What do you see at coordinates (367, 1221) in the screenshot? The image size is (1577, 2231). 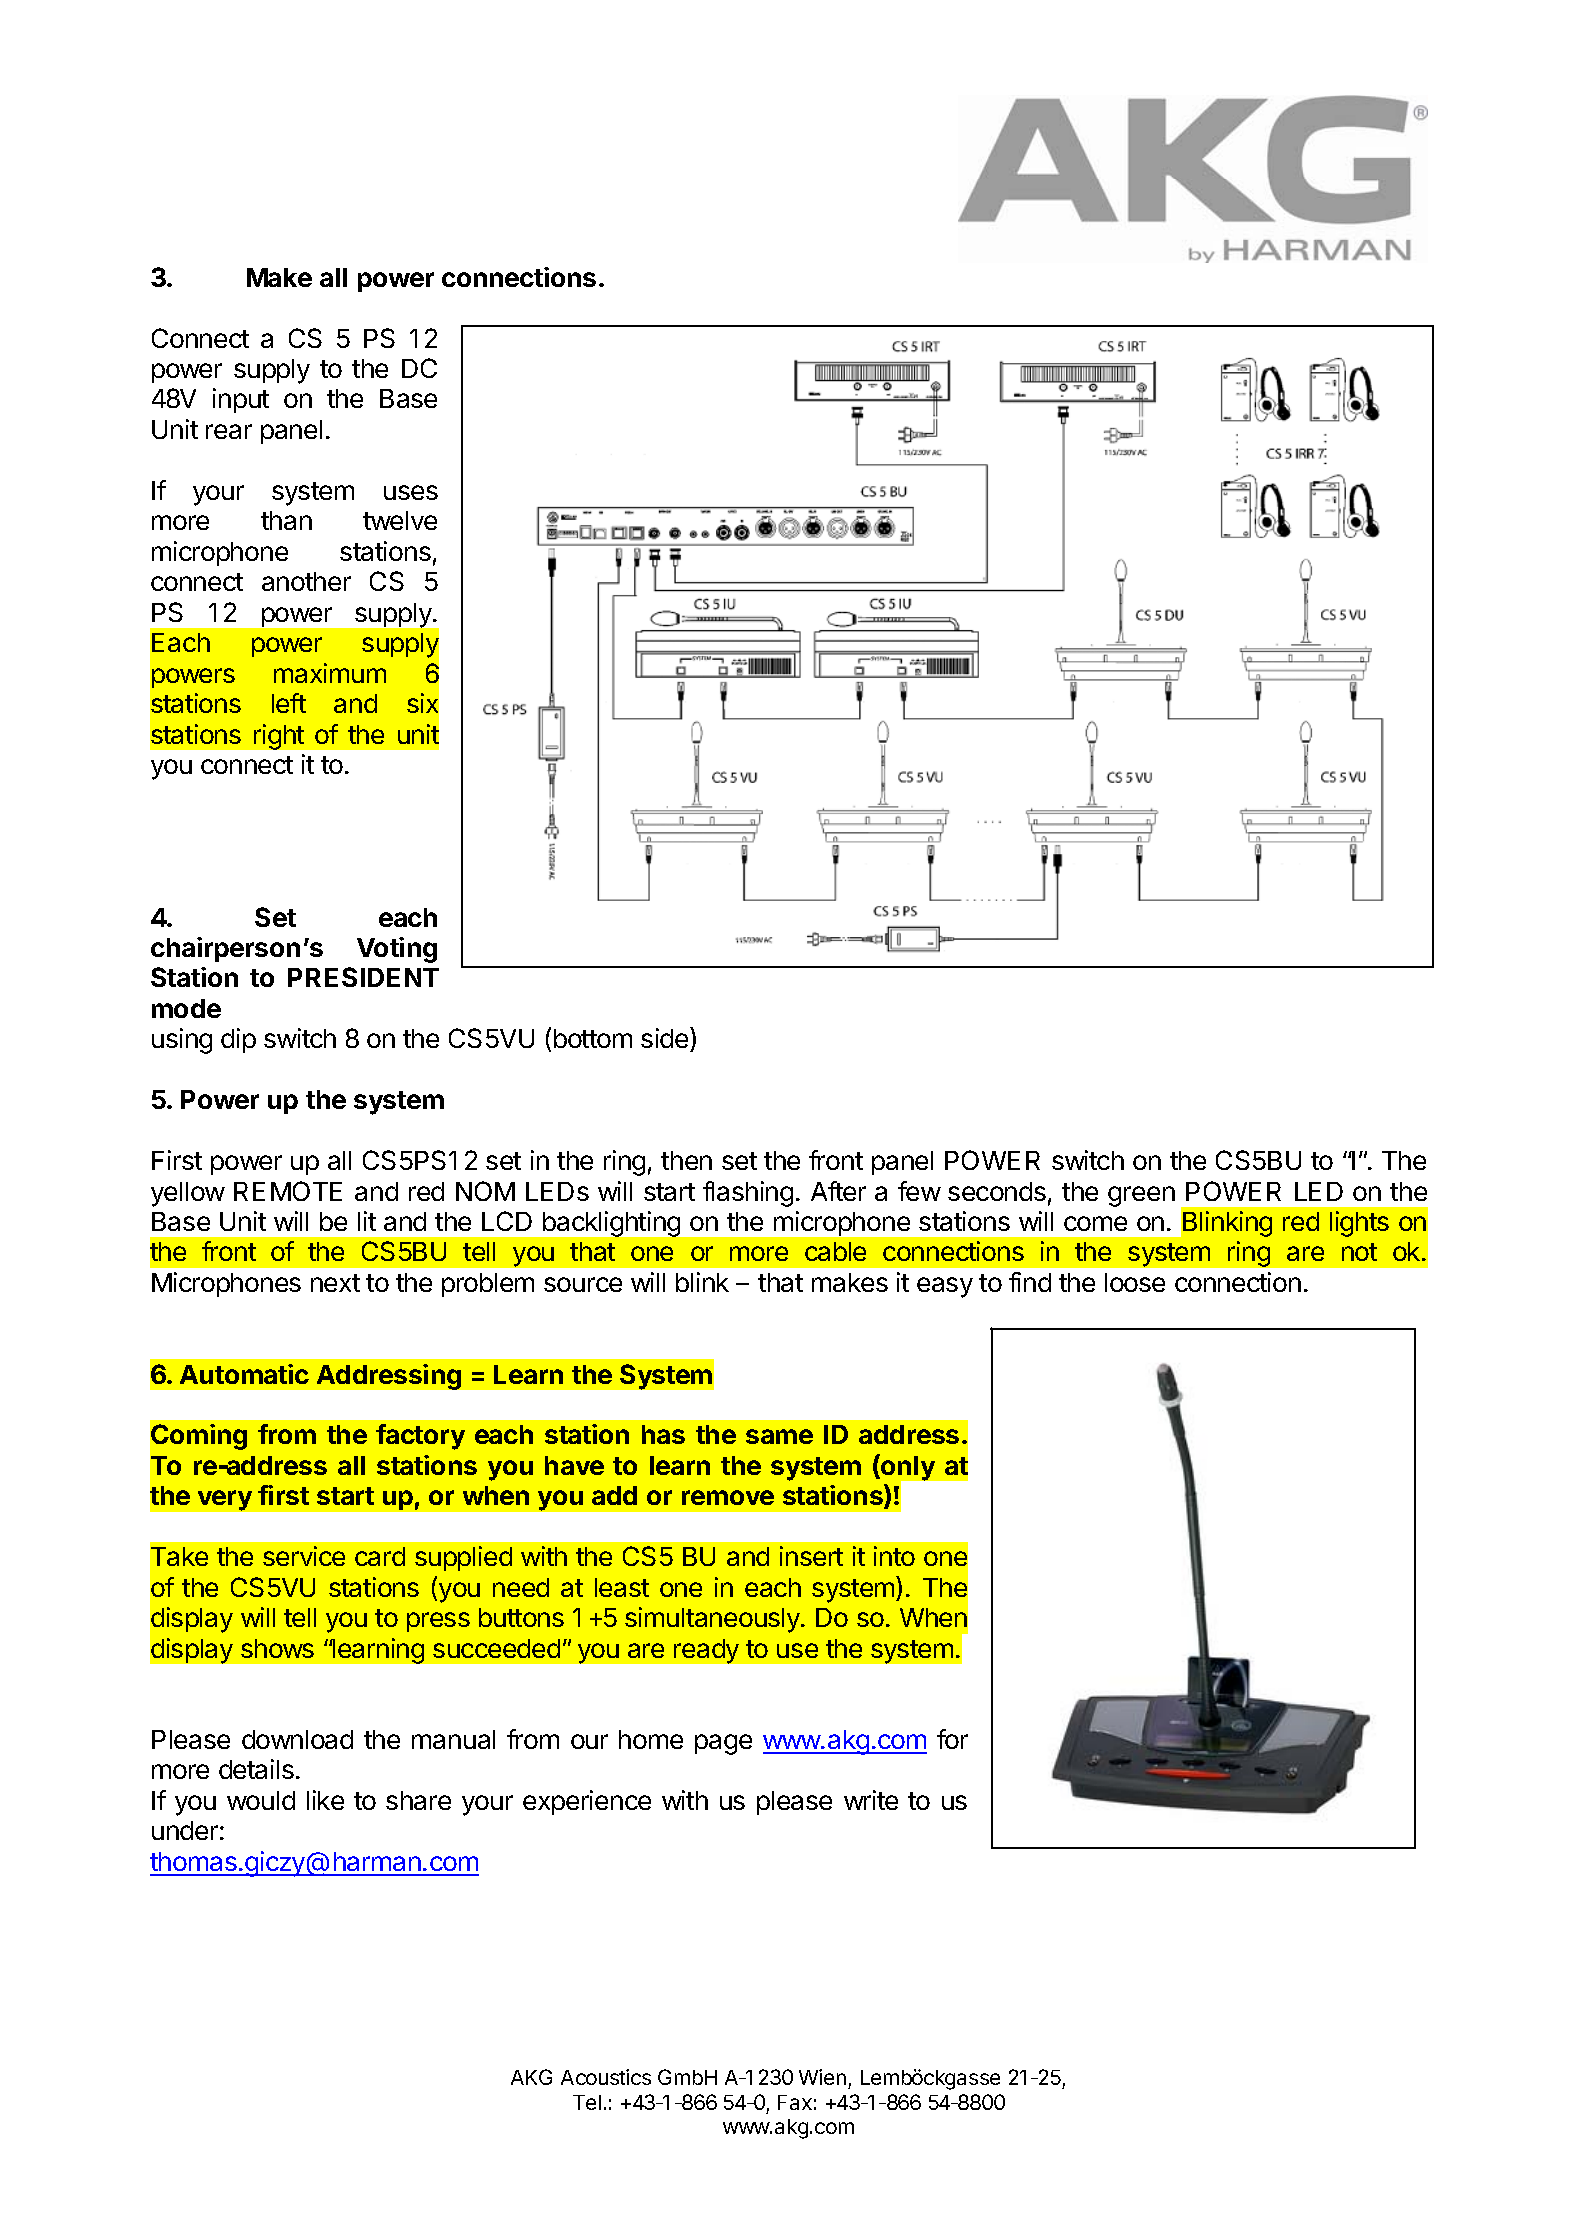 I see `lit` at bounding box center [367, 1221].
